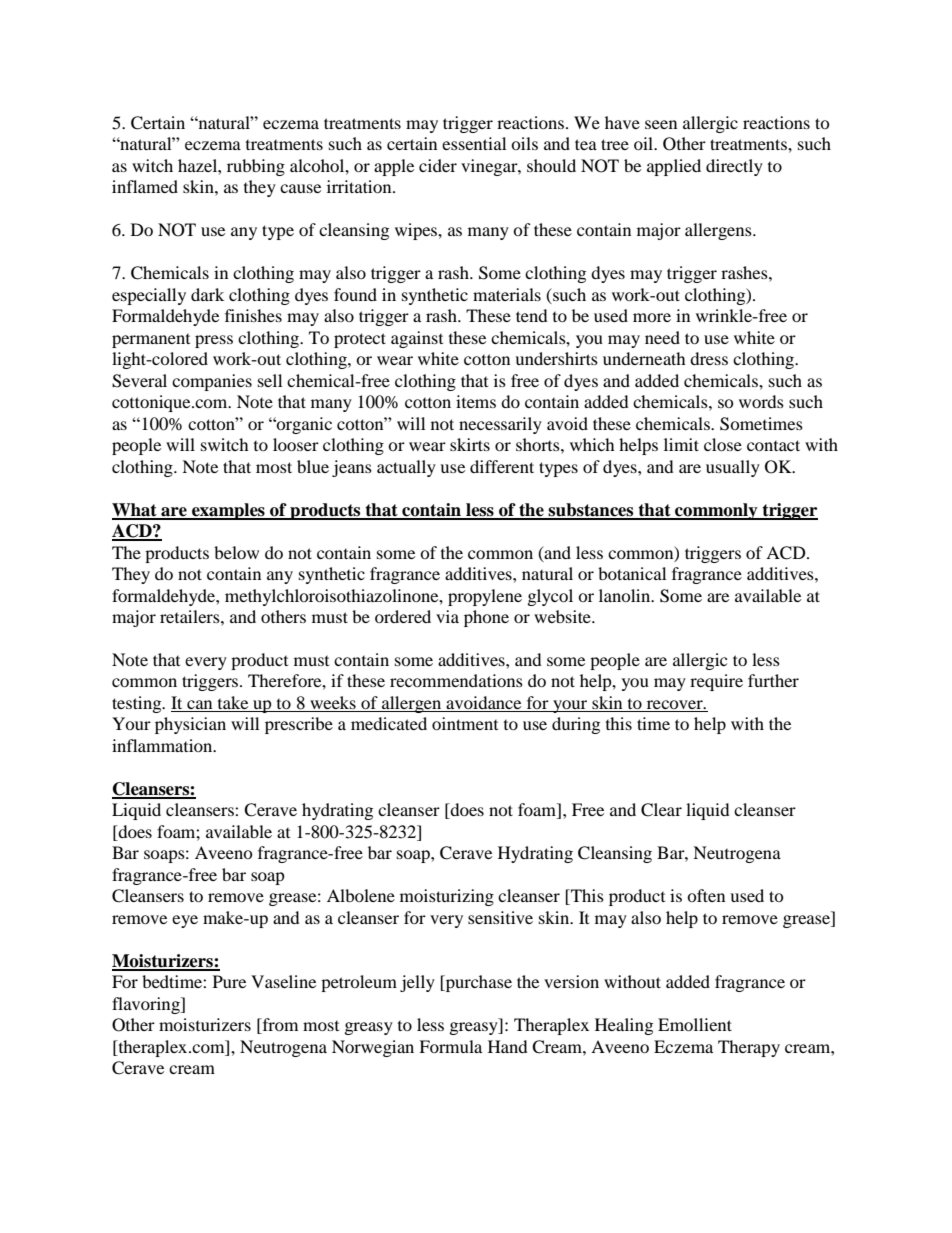 The image size is (952, 1233). I want to click on Pure, so click(229, 981).
